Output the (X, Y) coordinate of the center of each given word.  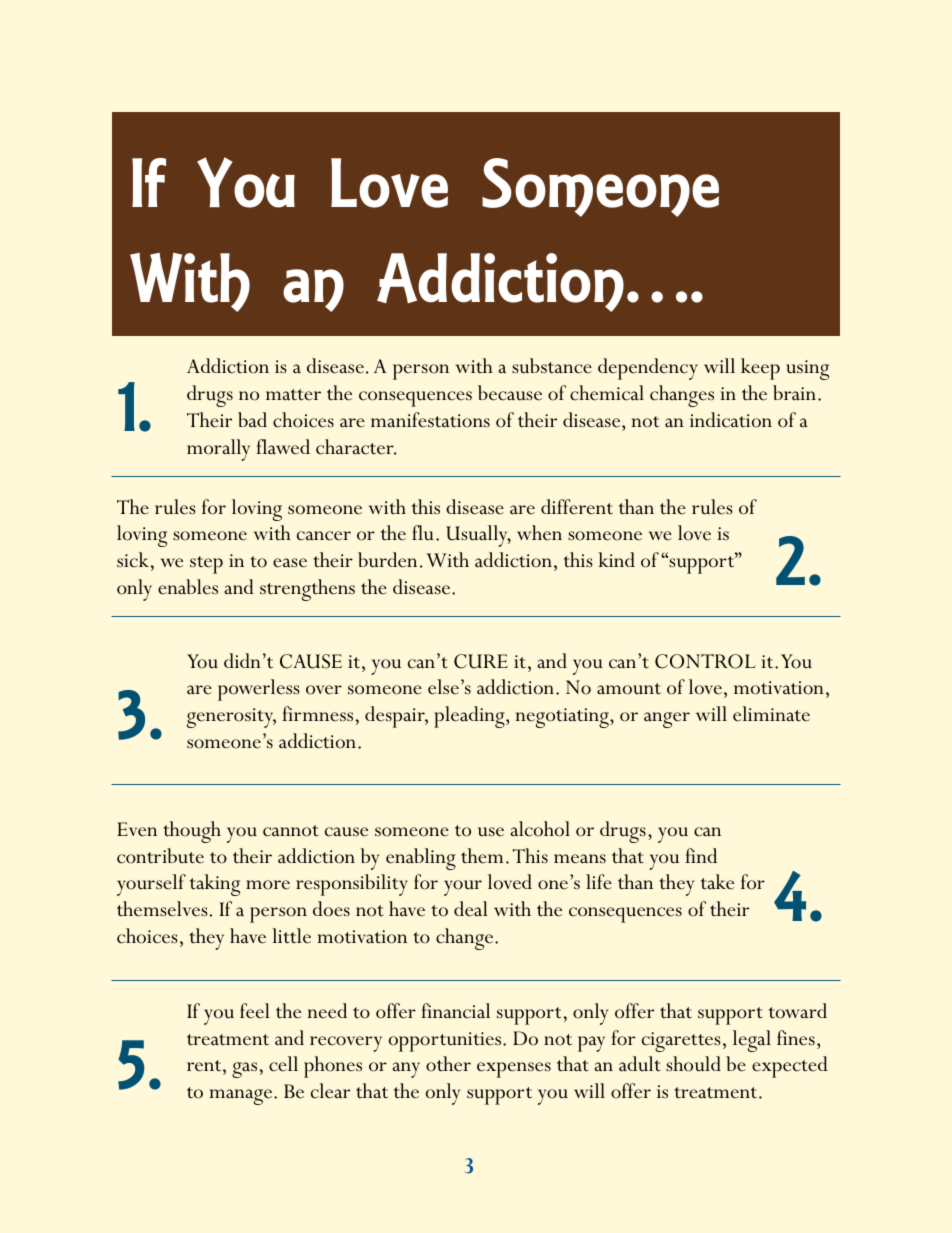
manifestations (430, 420)
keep (760, 369)
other (448, 1064)
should (693, 1064)
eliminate (771, 714)
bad (252, 420)
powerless (259, 690)
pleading (470, 717)
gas (244, 1070)
